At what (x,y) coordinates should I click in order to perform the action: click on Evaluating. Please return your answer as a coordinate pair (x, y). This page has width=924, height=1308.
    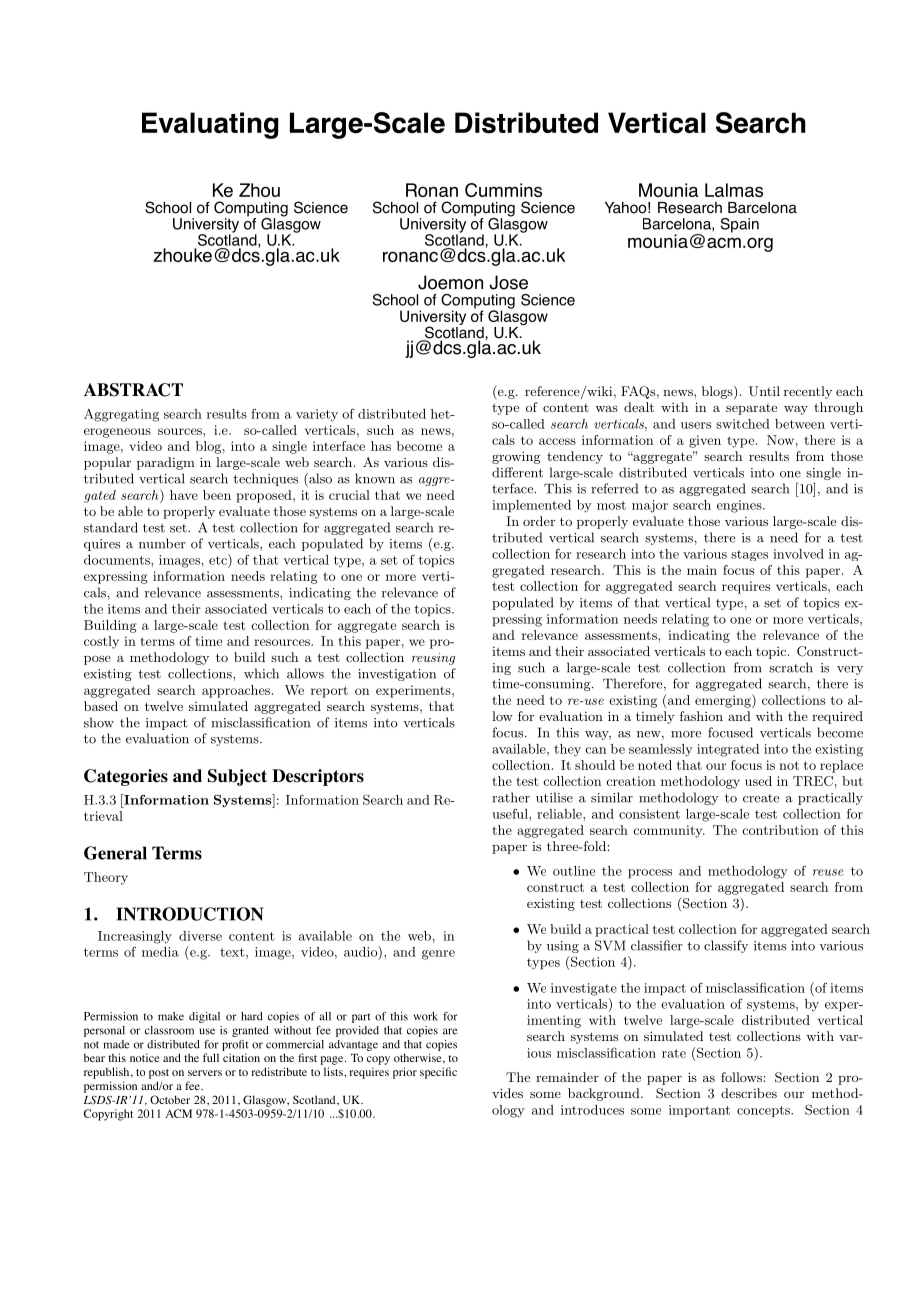
    Looking at the image, I should click on (210, 125).
